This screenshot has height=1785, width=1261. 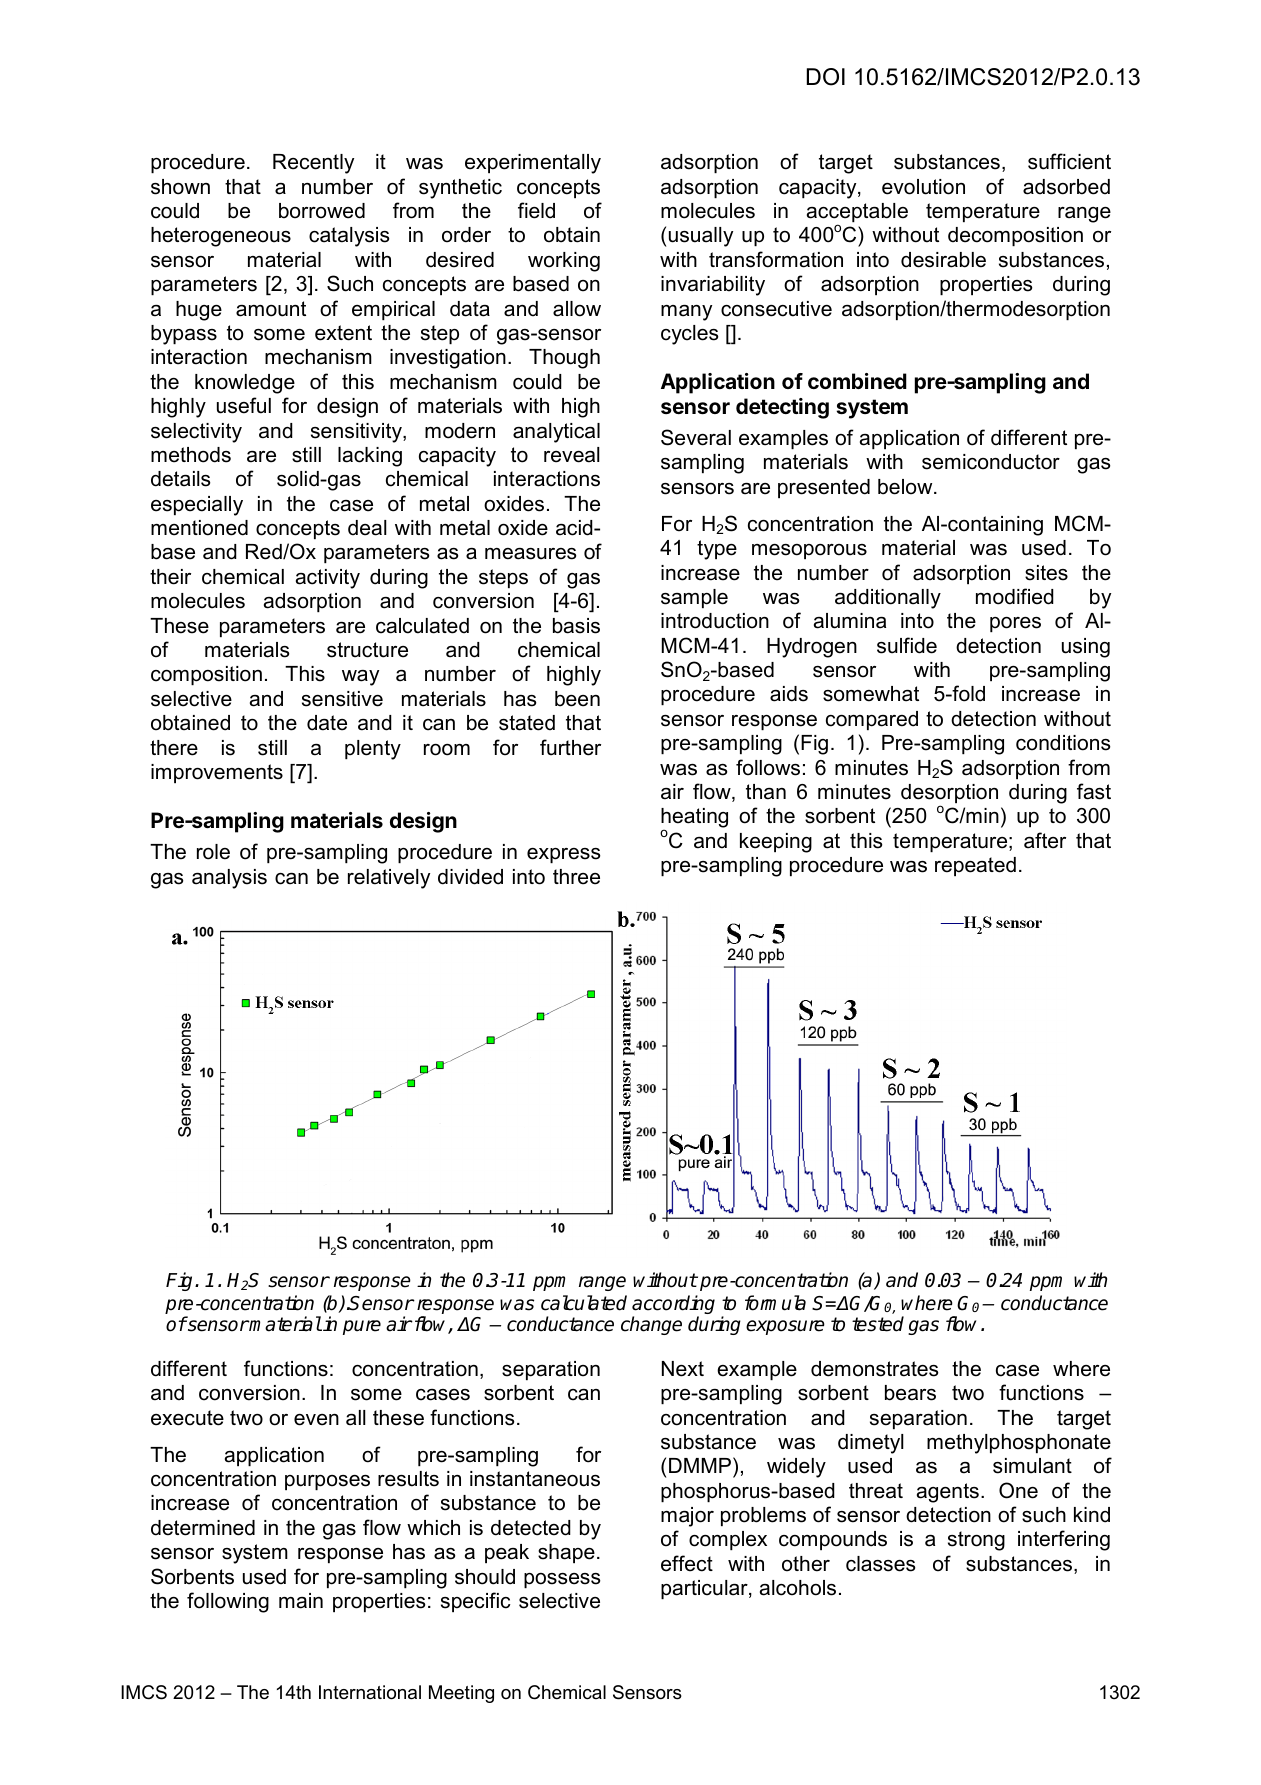 I want to click on according, so click(x=673, y=1306).
